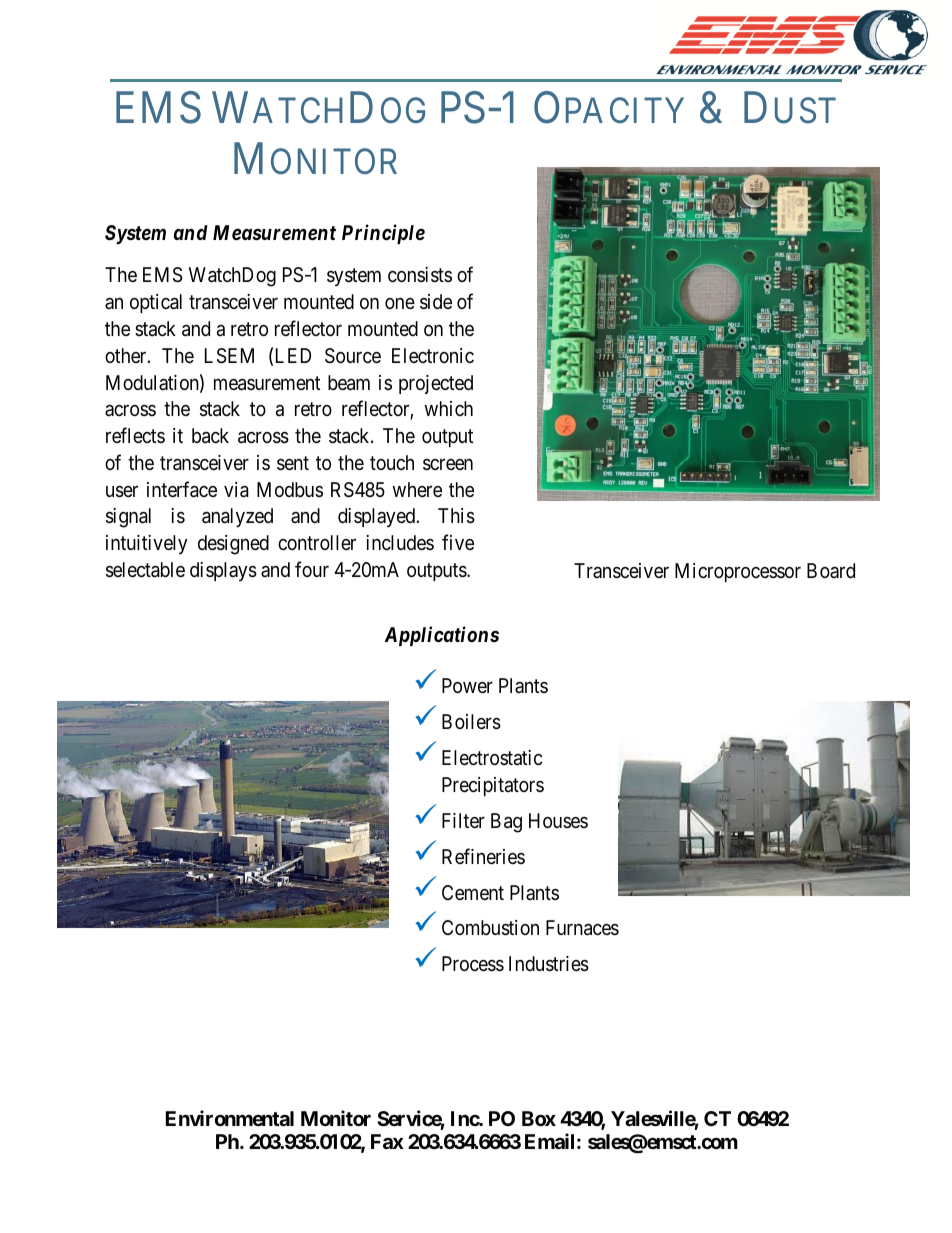  Describe the element at coordinates (436, 302) in the document. I see `side` at that location.
